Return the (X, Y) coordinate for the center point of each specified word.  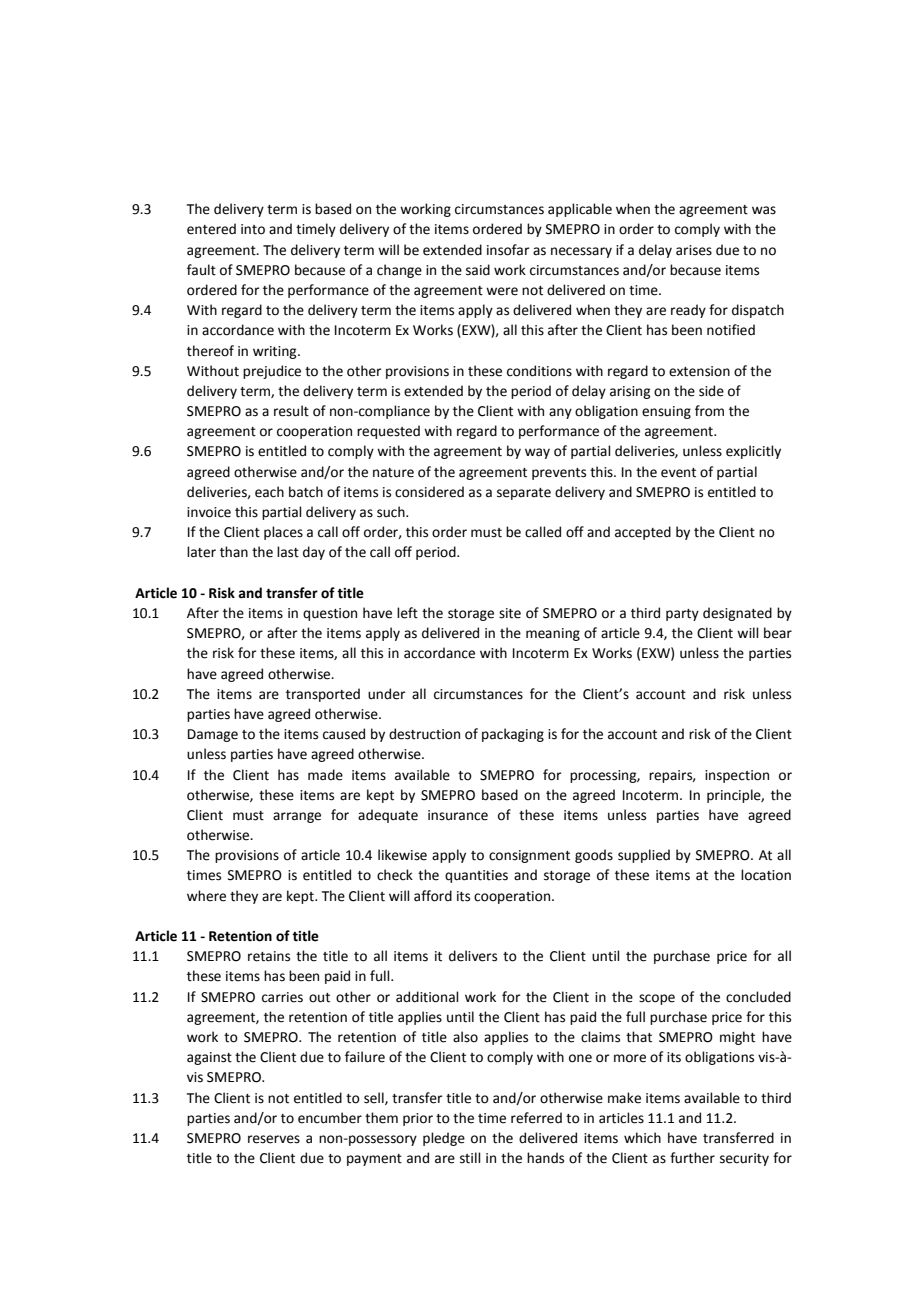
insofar (508, 250)
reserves (274, 1139)
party (682, 615)
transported (323, 695)
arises (694, 250)
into (253, 229)
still (470, 1158)
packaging (513, 735)
